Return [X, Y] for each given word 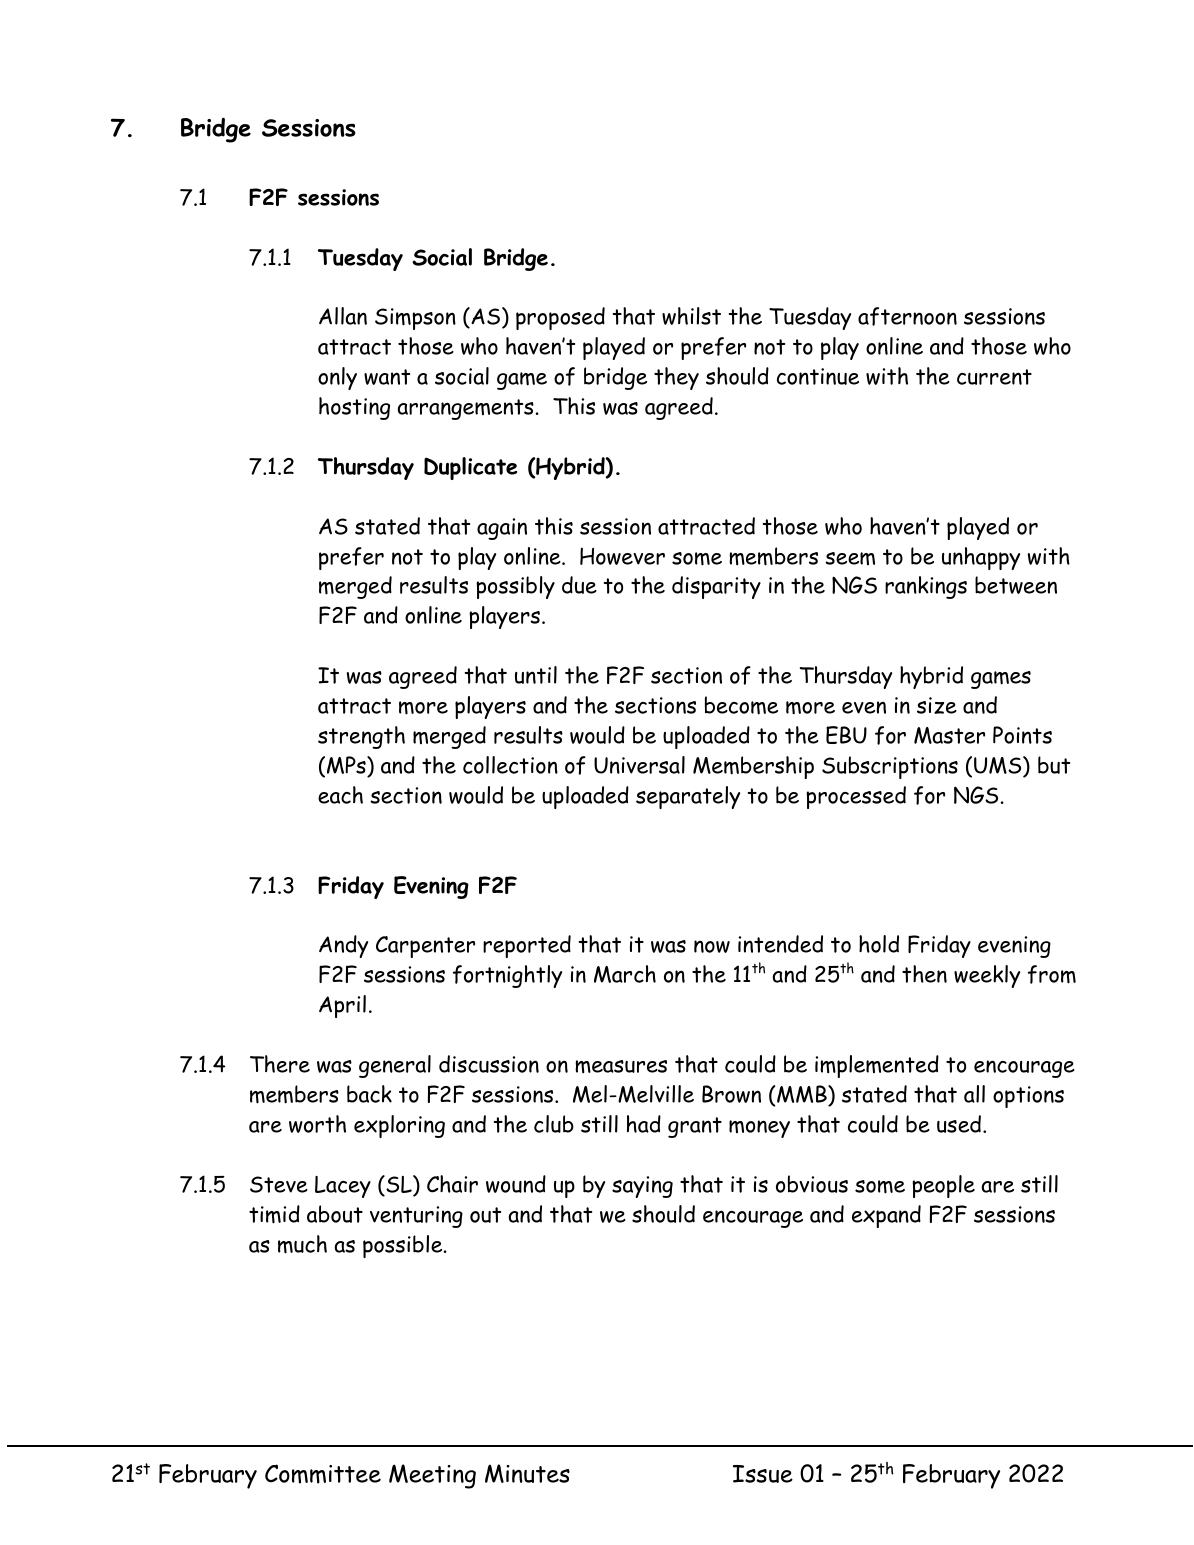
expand [886, 1216]
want [387, 377]
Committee [323, 1474]
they [676, 378]
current [994, 377]
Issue [763, 1474]
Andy [343, 946]
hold [879, 944]
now [712, 946]
